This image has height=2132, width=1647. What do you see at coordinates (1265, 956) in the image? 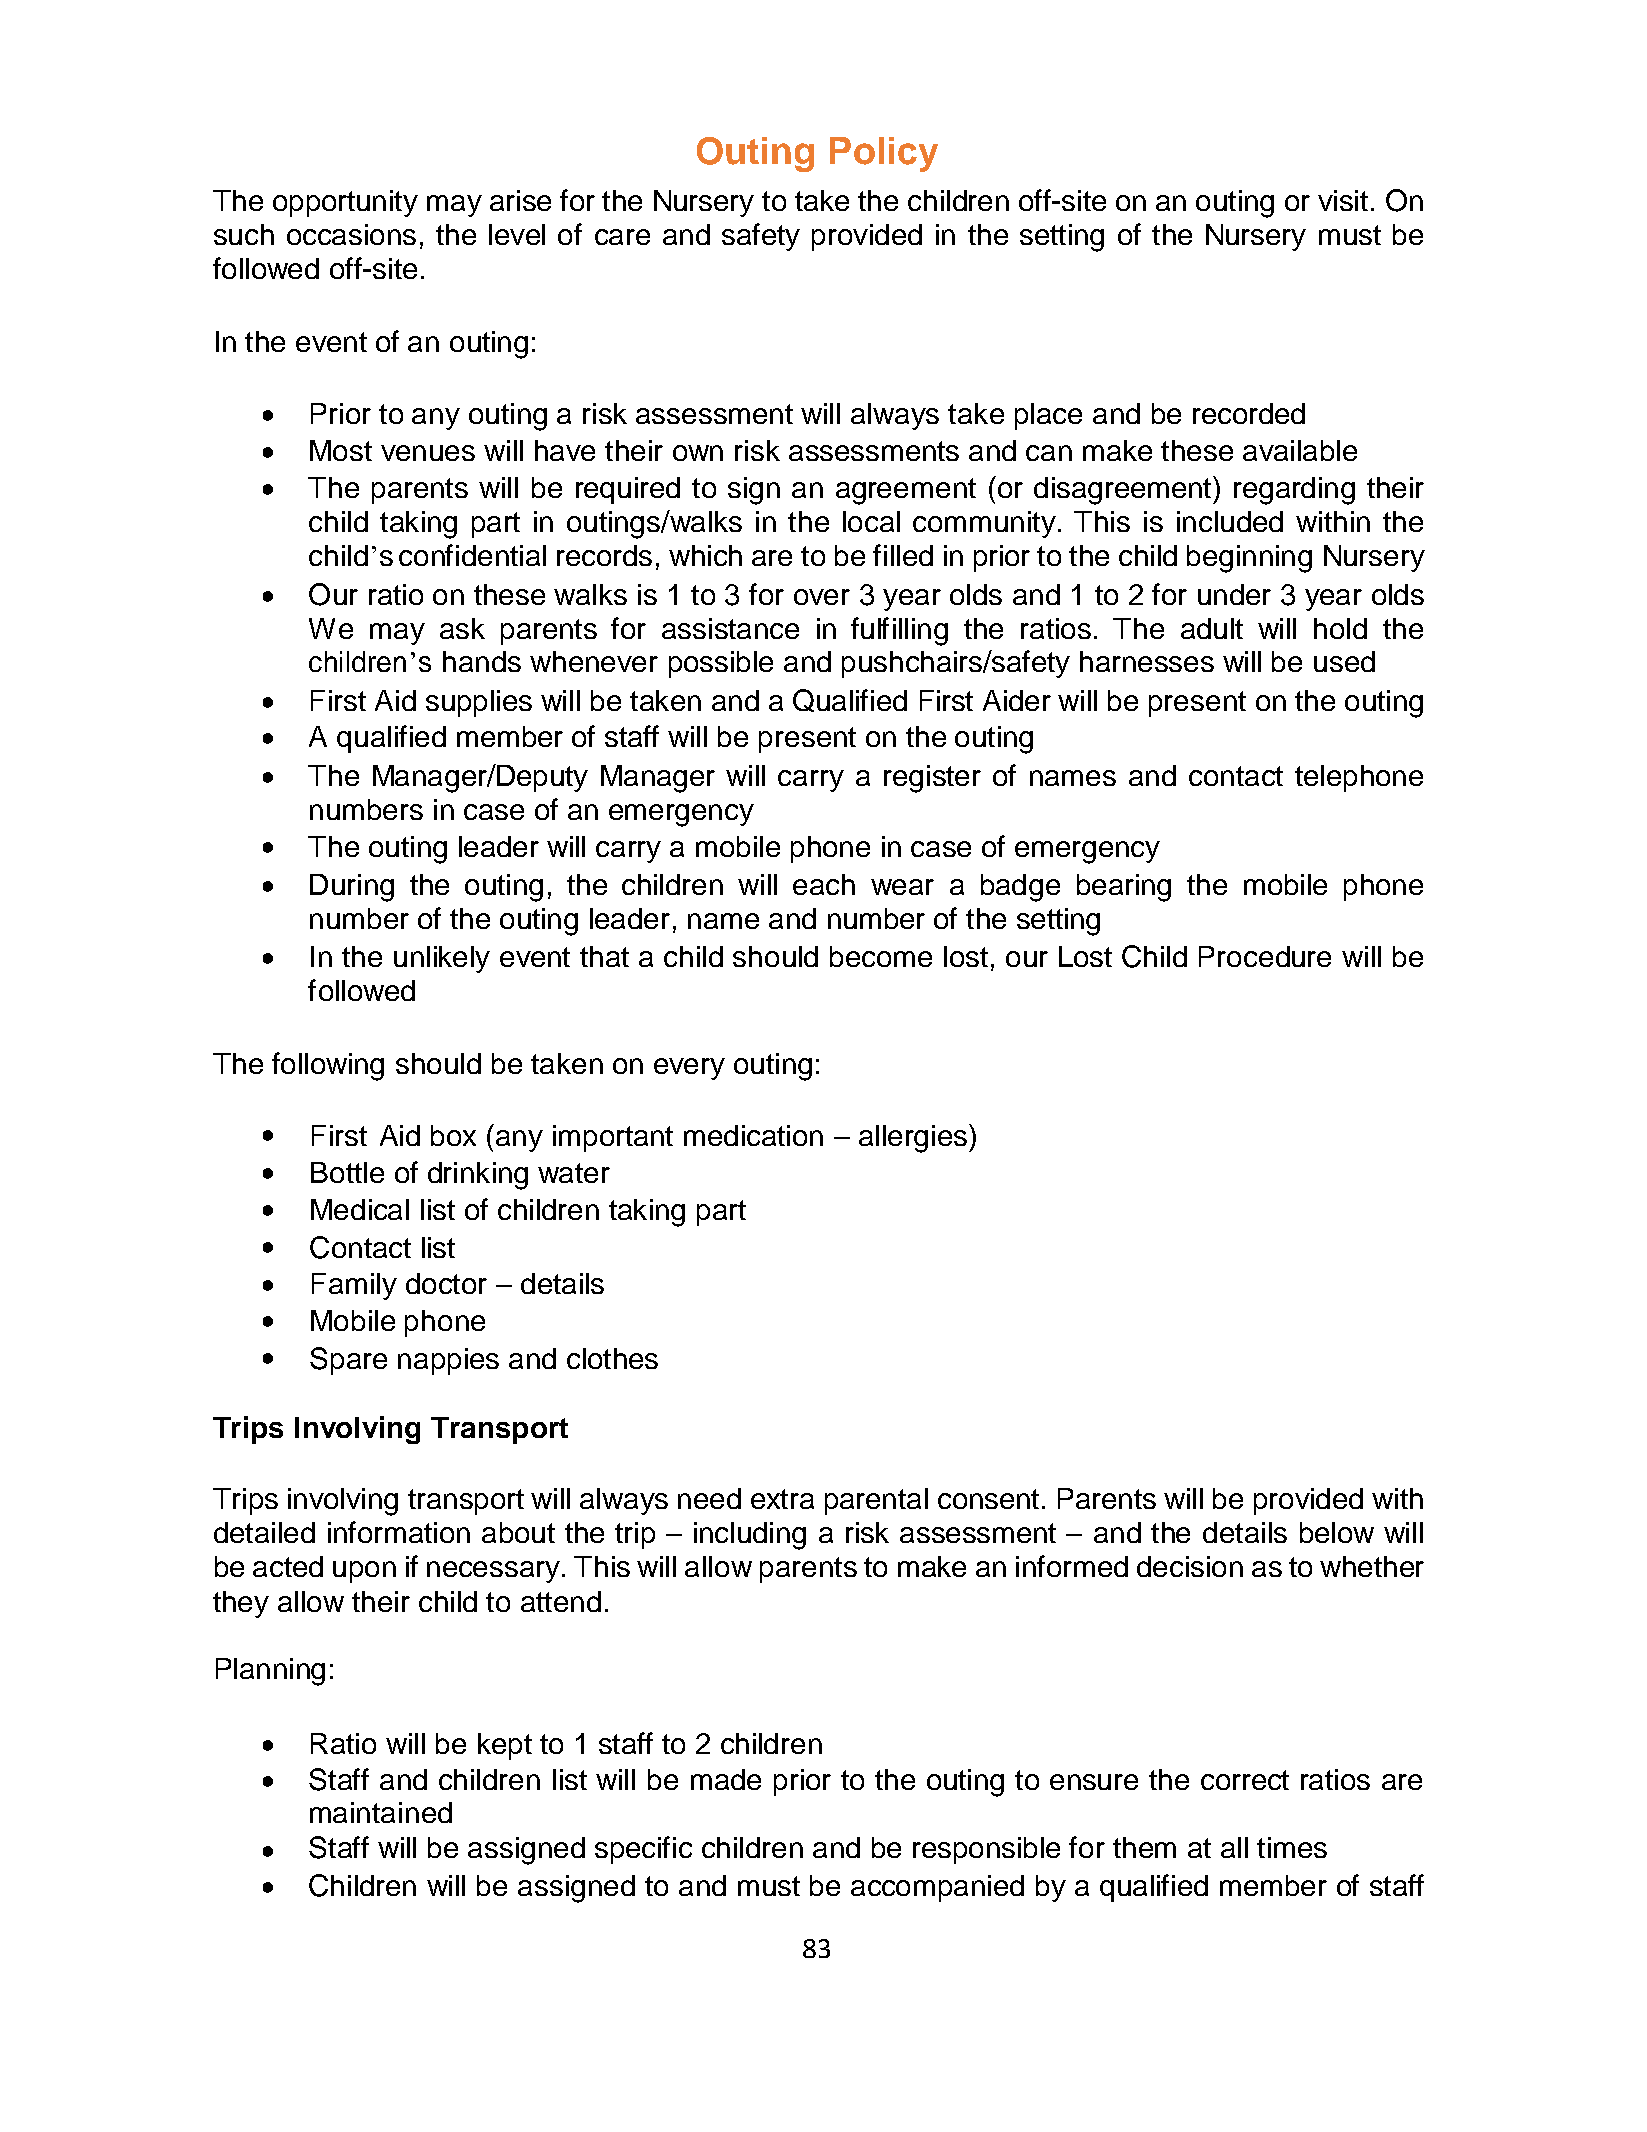
I see `Procedure` at bounding box center [1265, 956].
